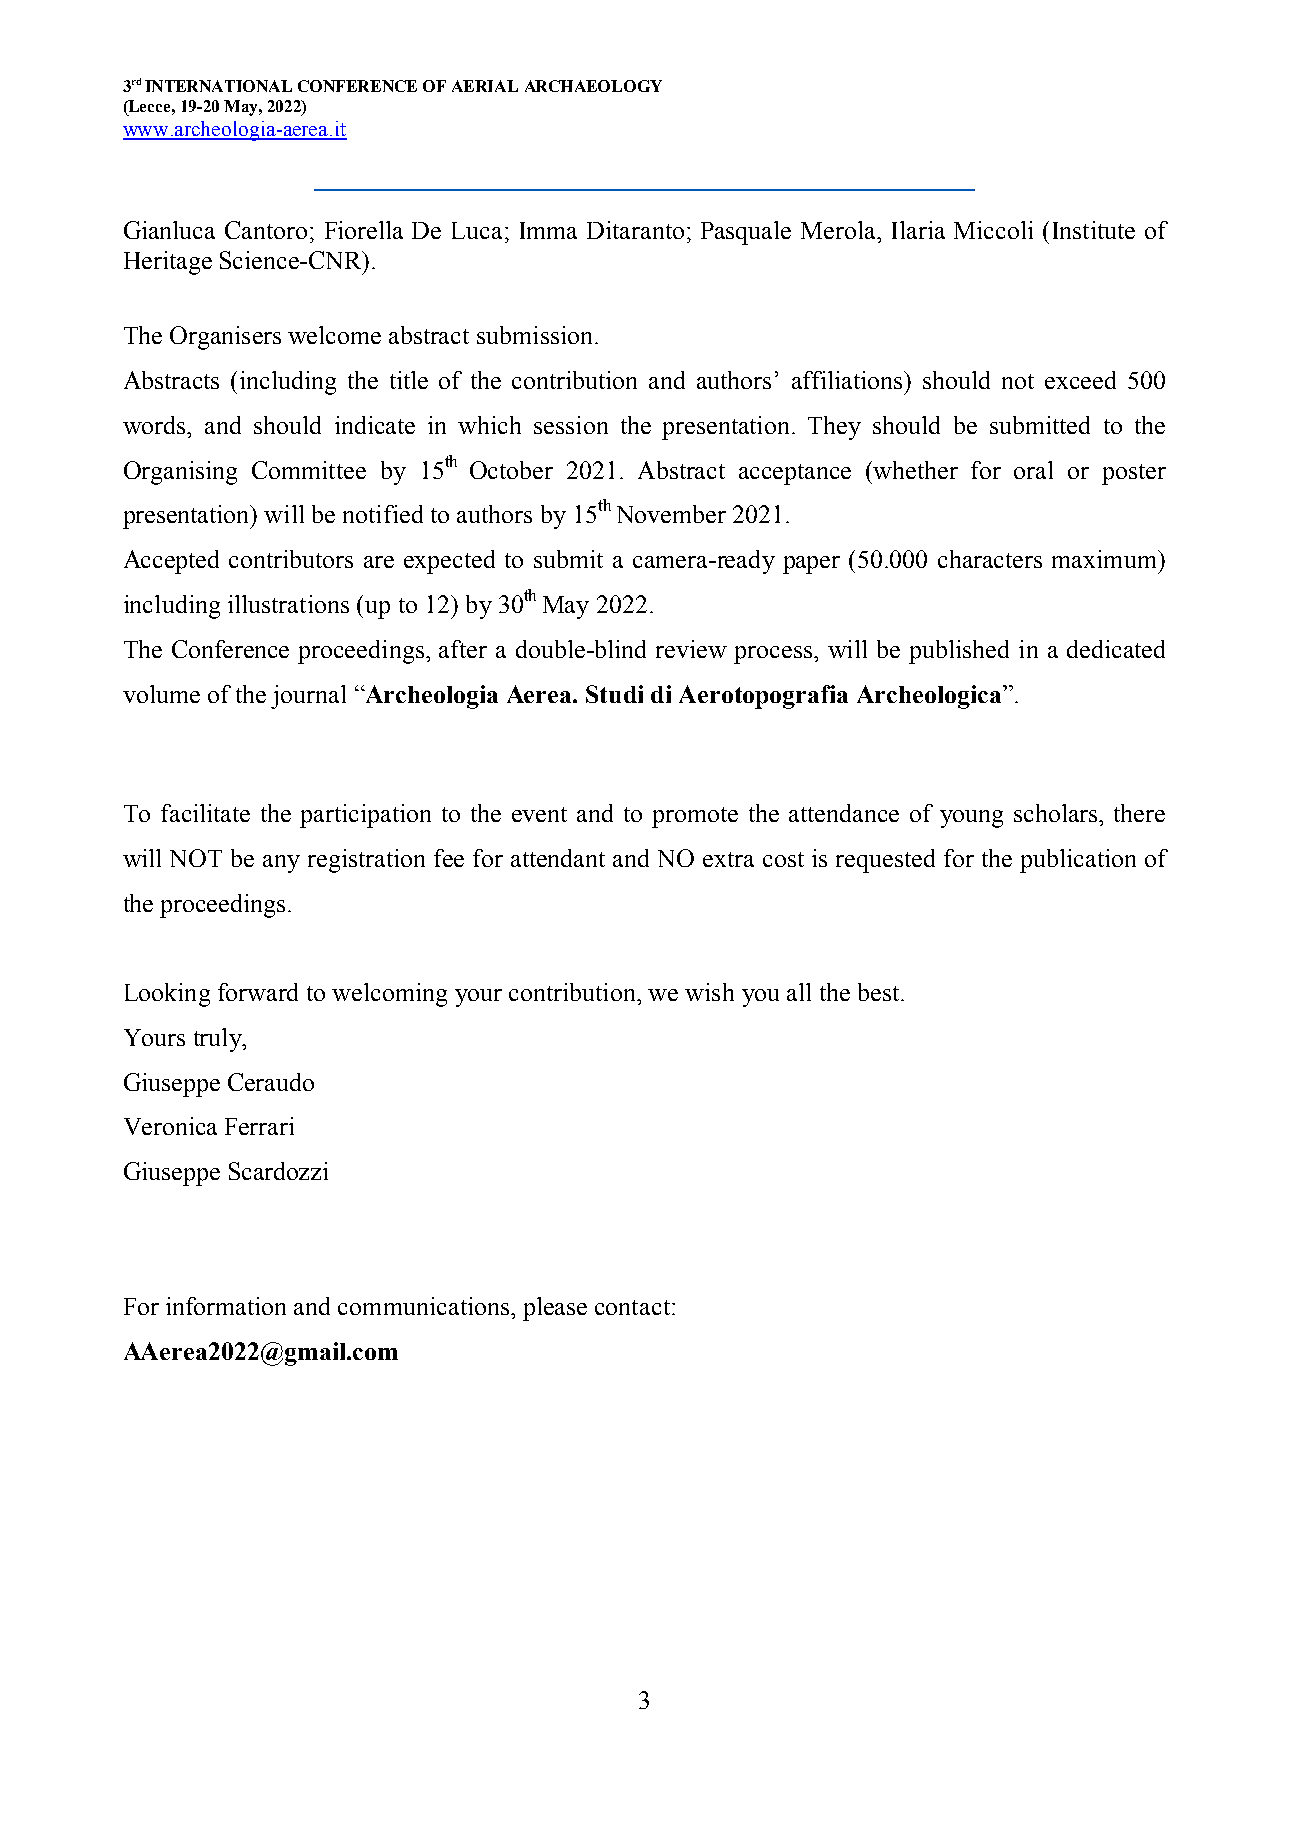 The height and width of the page is (1822, 1289). What do you see at coordinates (959, 652) in the page?
I see `published` at bounding box center [959, 652].
